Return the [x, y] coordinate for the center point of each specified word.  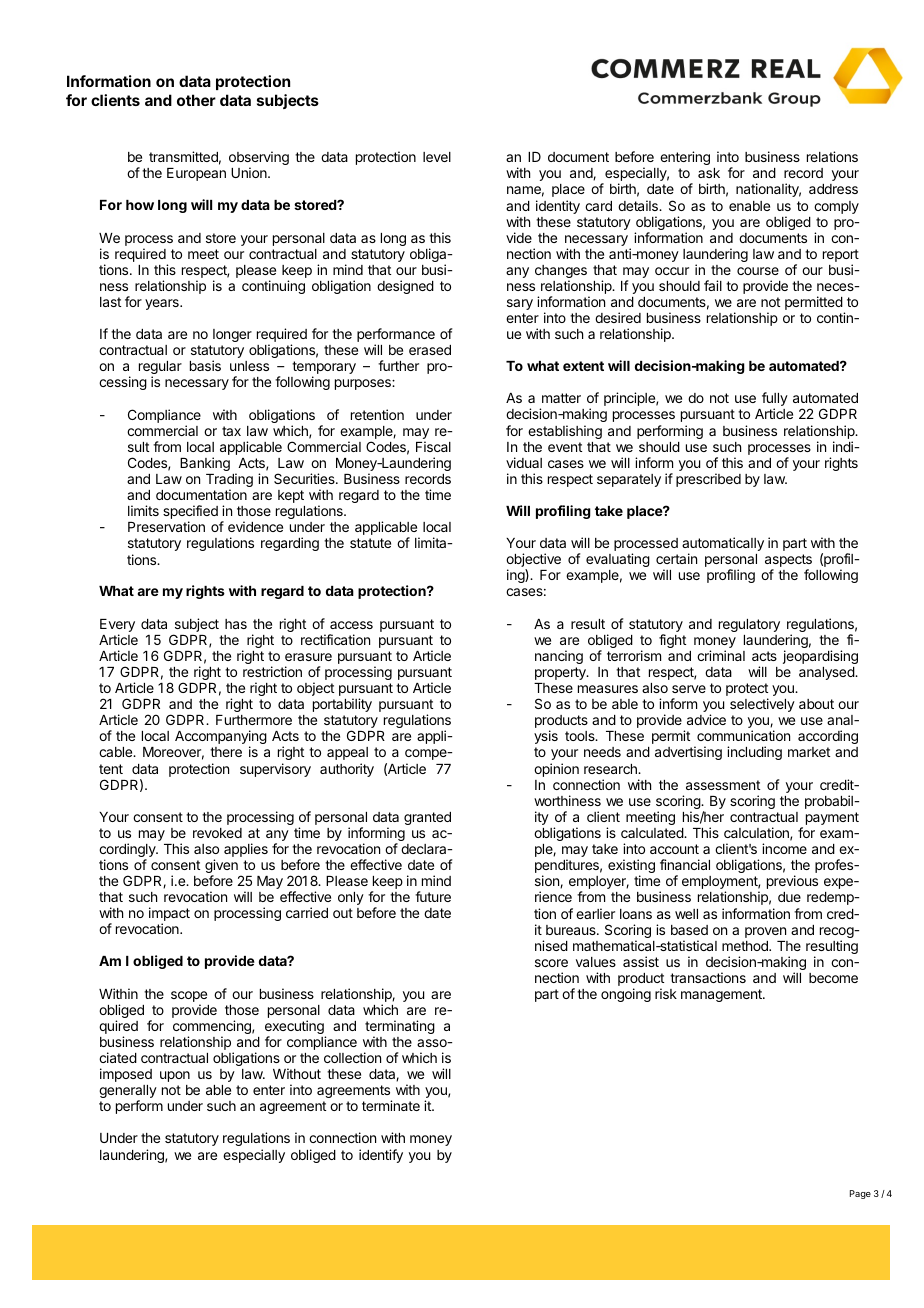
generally [128, 1093]
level [437, 157]
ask [709, 173]
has [236, 624]
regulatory [749, 625]
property [561, 673]
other [196, 100]
